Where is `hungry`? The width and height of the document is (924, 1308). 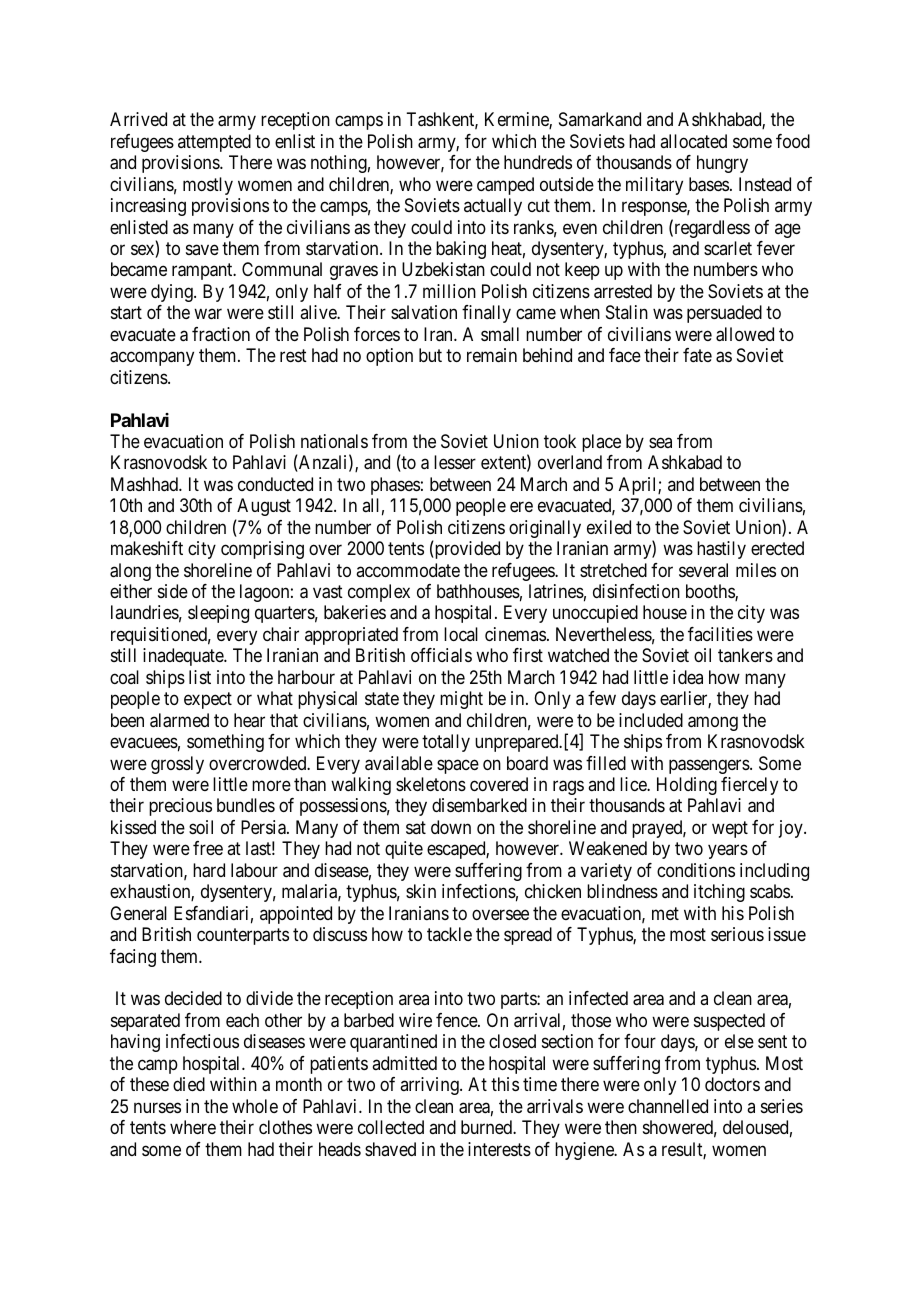
hungry is located at coordinates (722, 164).
